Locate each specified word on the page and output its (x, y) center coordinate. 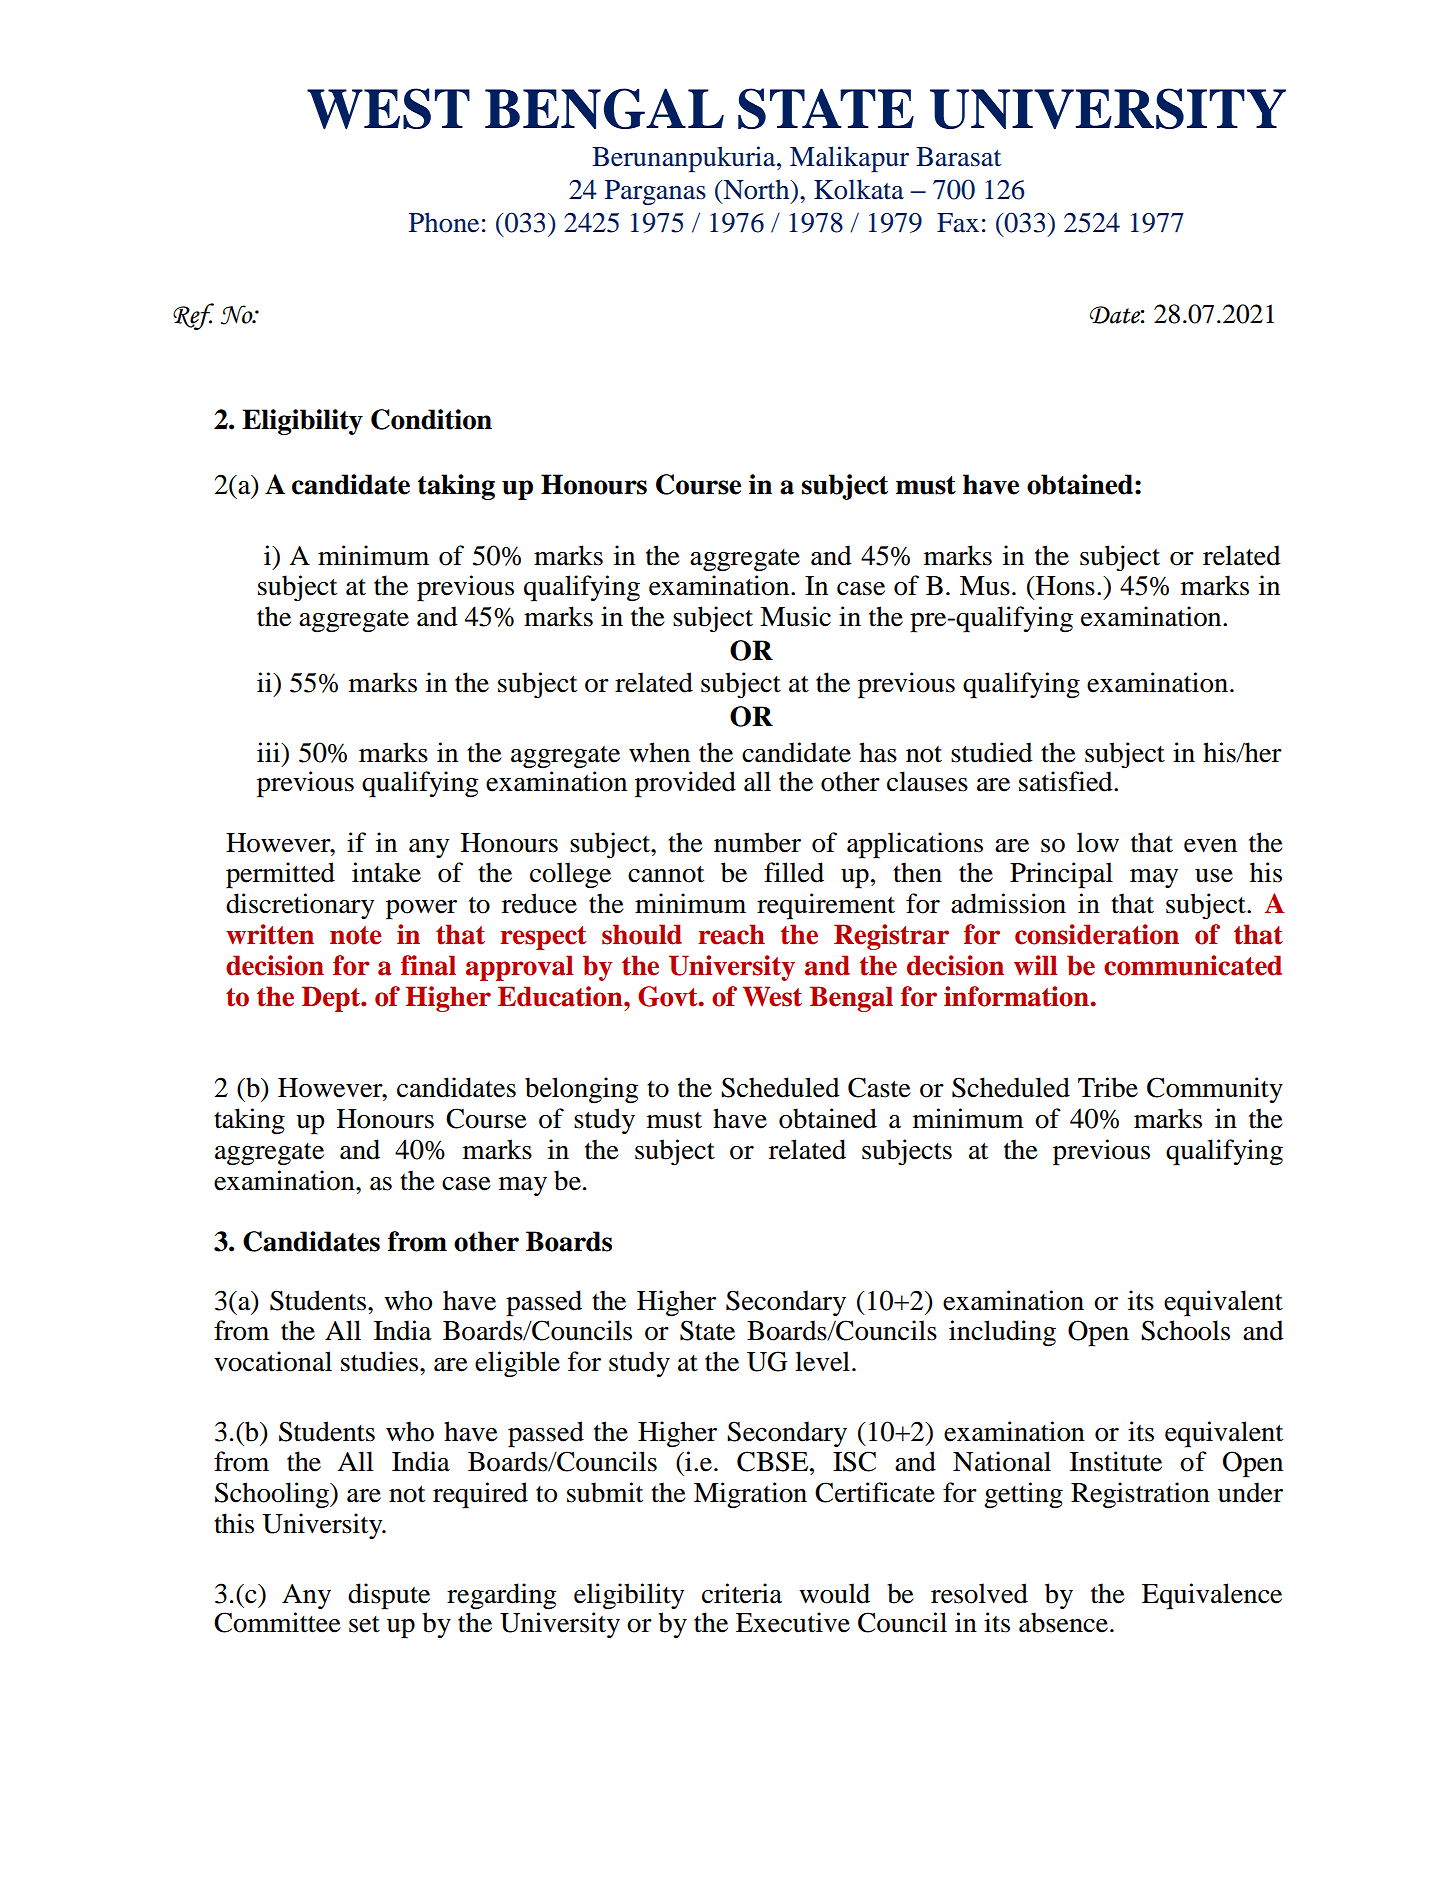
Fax (958, 223)
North (756, 189)
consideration (1097, 934)
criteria (742, 1593)
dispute (389, 1596)
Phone (444, 222)
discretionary (300, 906)
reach (731, 934)
